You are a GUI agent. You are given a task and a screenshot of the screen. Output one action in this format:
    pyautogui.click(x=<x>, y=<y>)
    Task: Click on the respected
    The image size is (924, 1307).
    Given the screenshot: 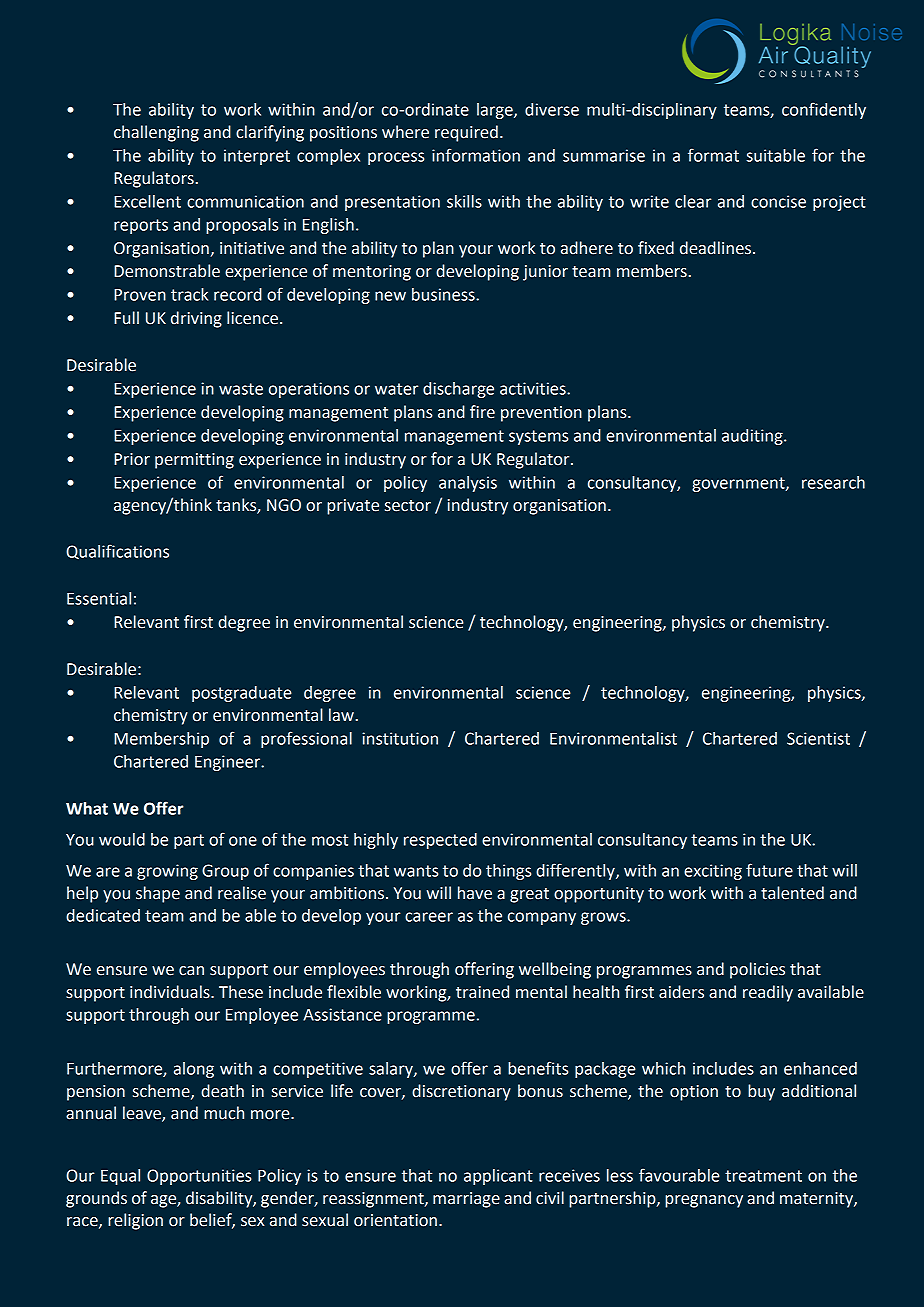 What is the action you would take?
    pyautogui.click(x=440, y=841)
